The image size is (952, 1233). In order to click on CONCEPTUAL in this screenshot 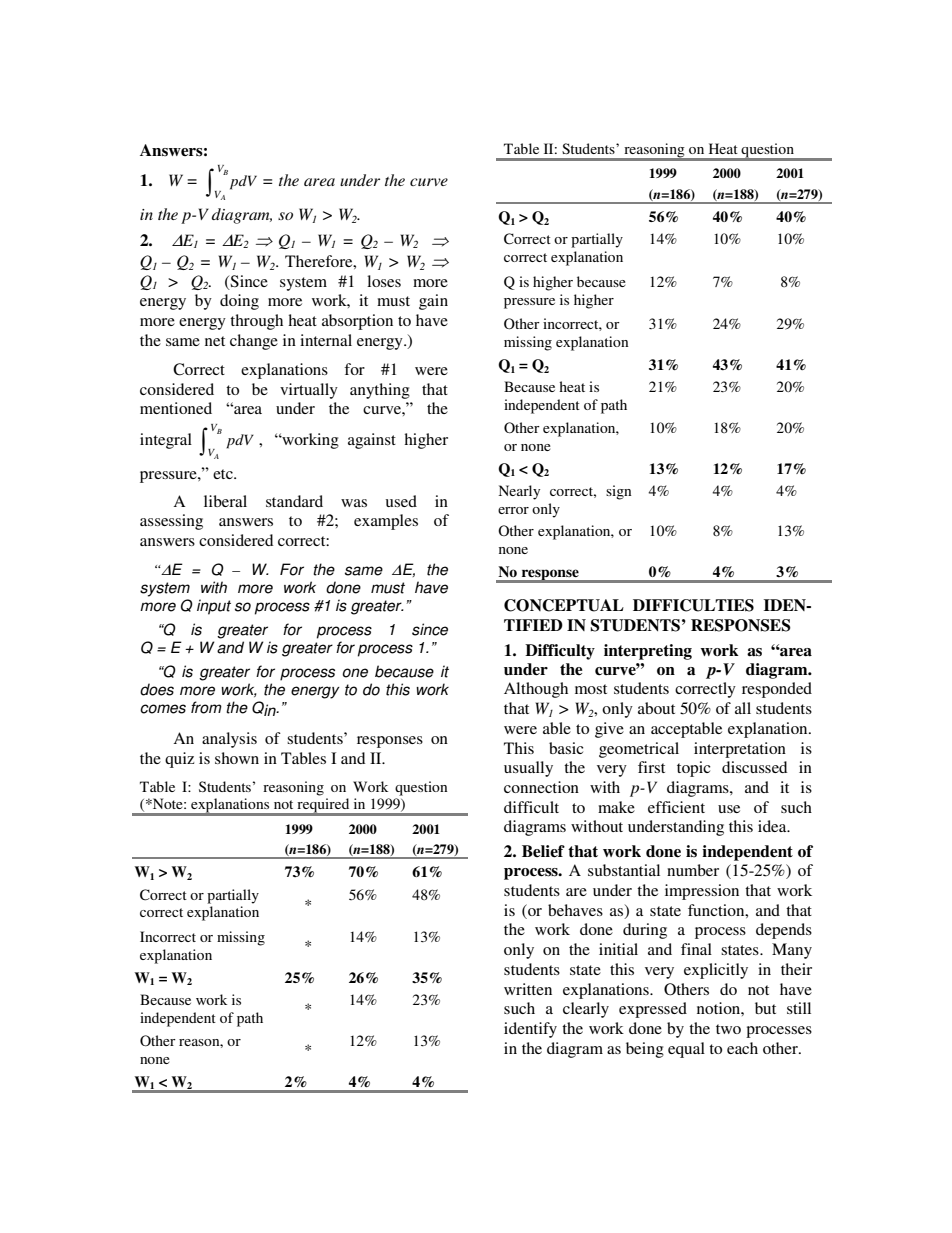, I will do `click(564, 605)`.
